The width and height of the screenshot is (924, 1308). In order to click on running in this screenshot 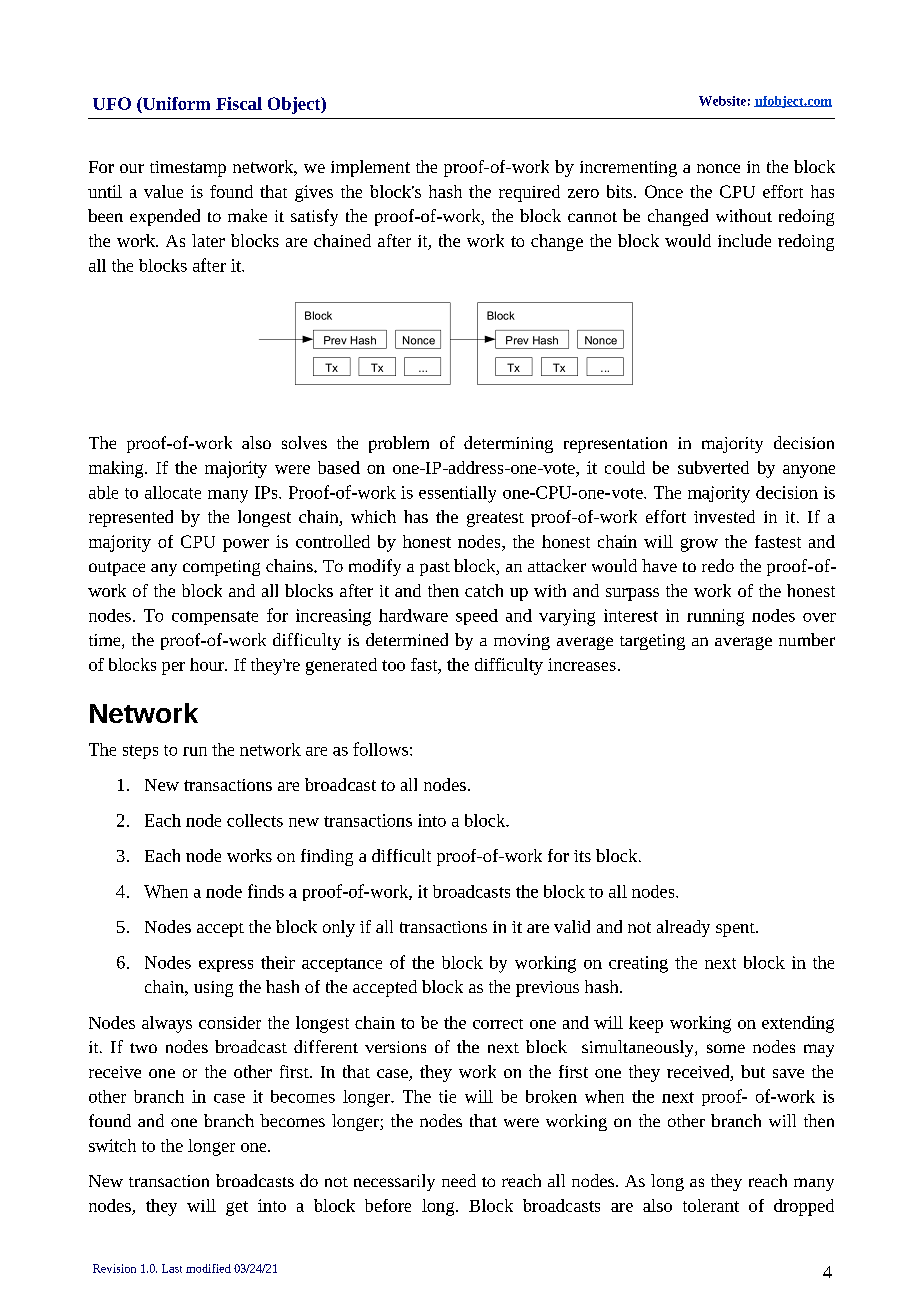, I will do `click(715, 617)`.
